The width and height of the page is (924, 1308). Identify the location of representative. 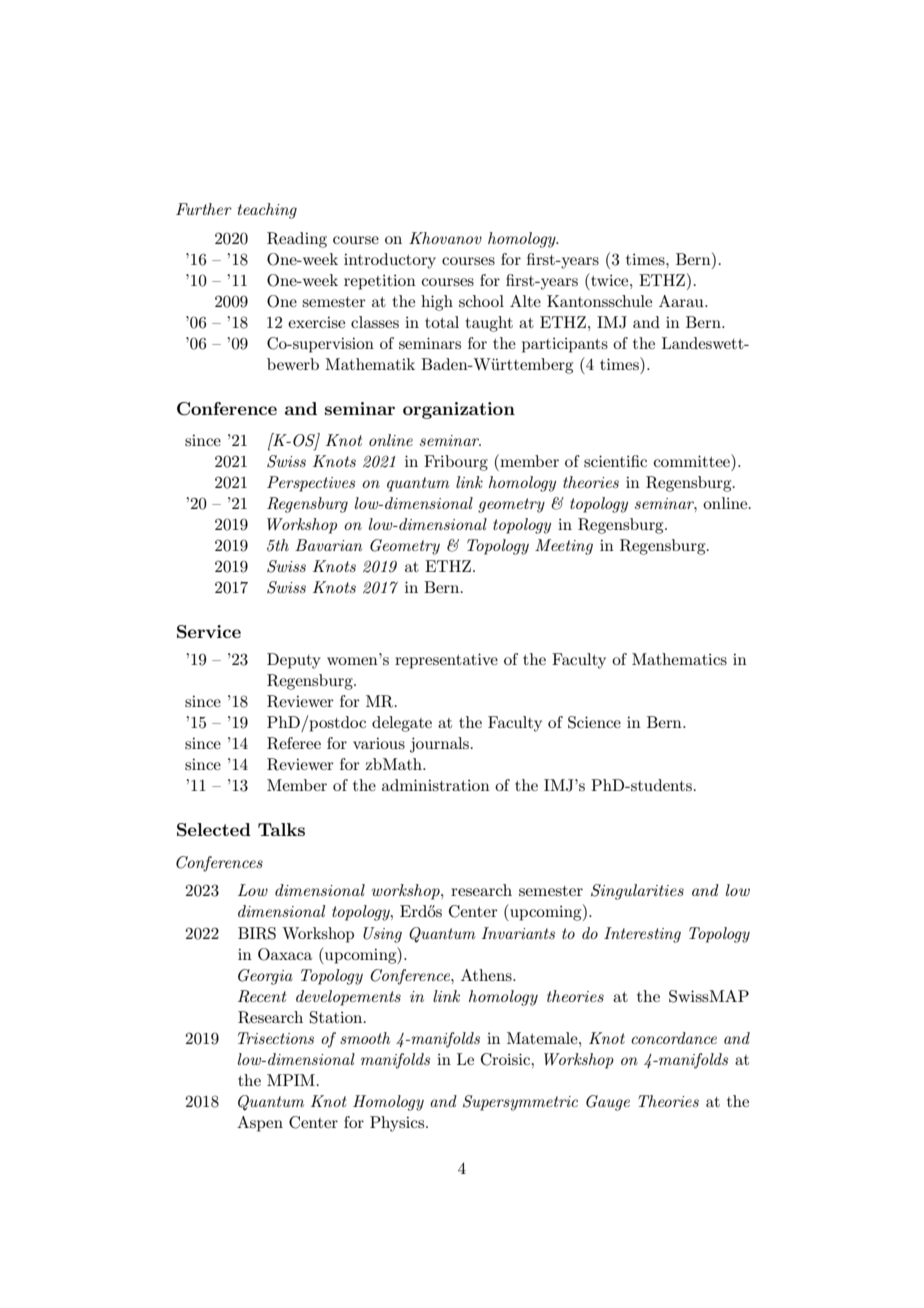
(446, 661).
